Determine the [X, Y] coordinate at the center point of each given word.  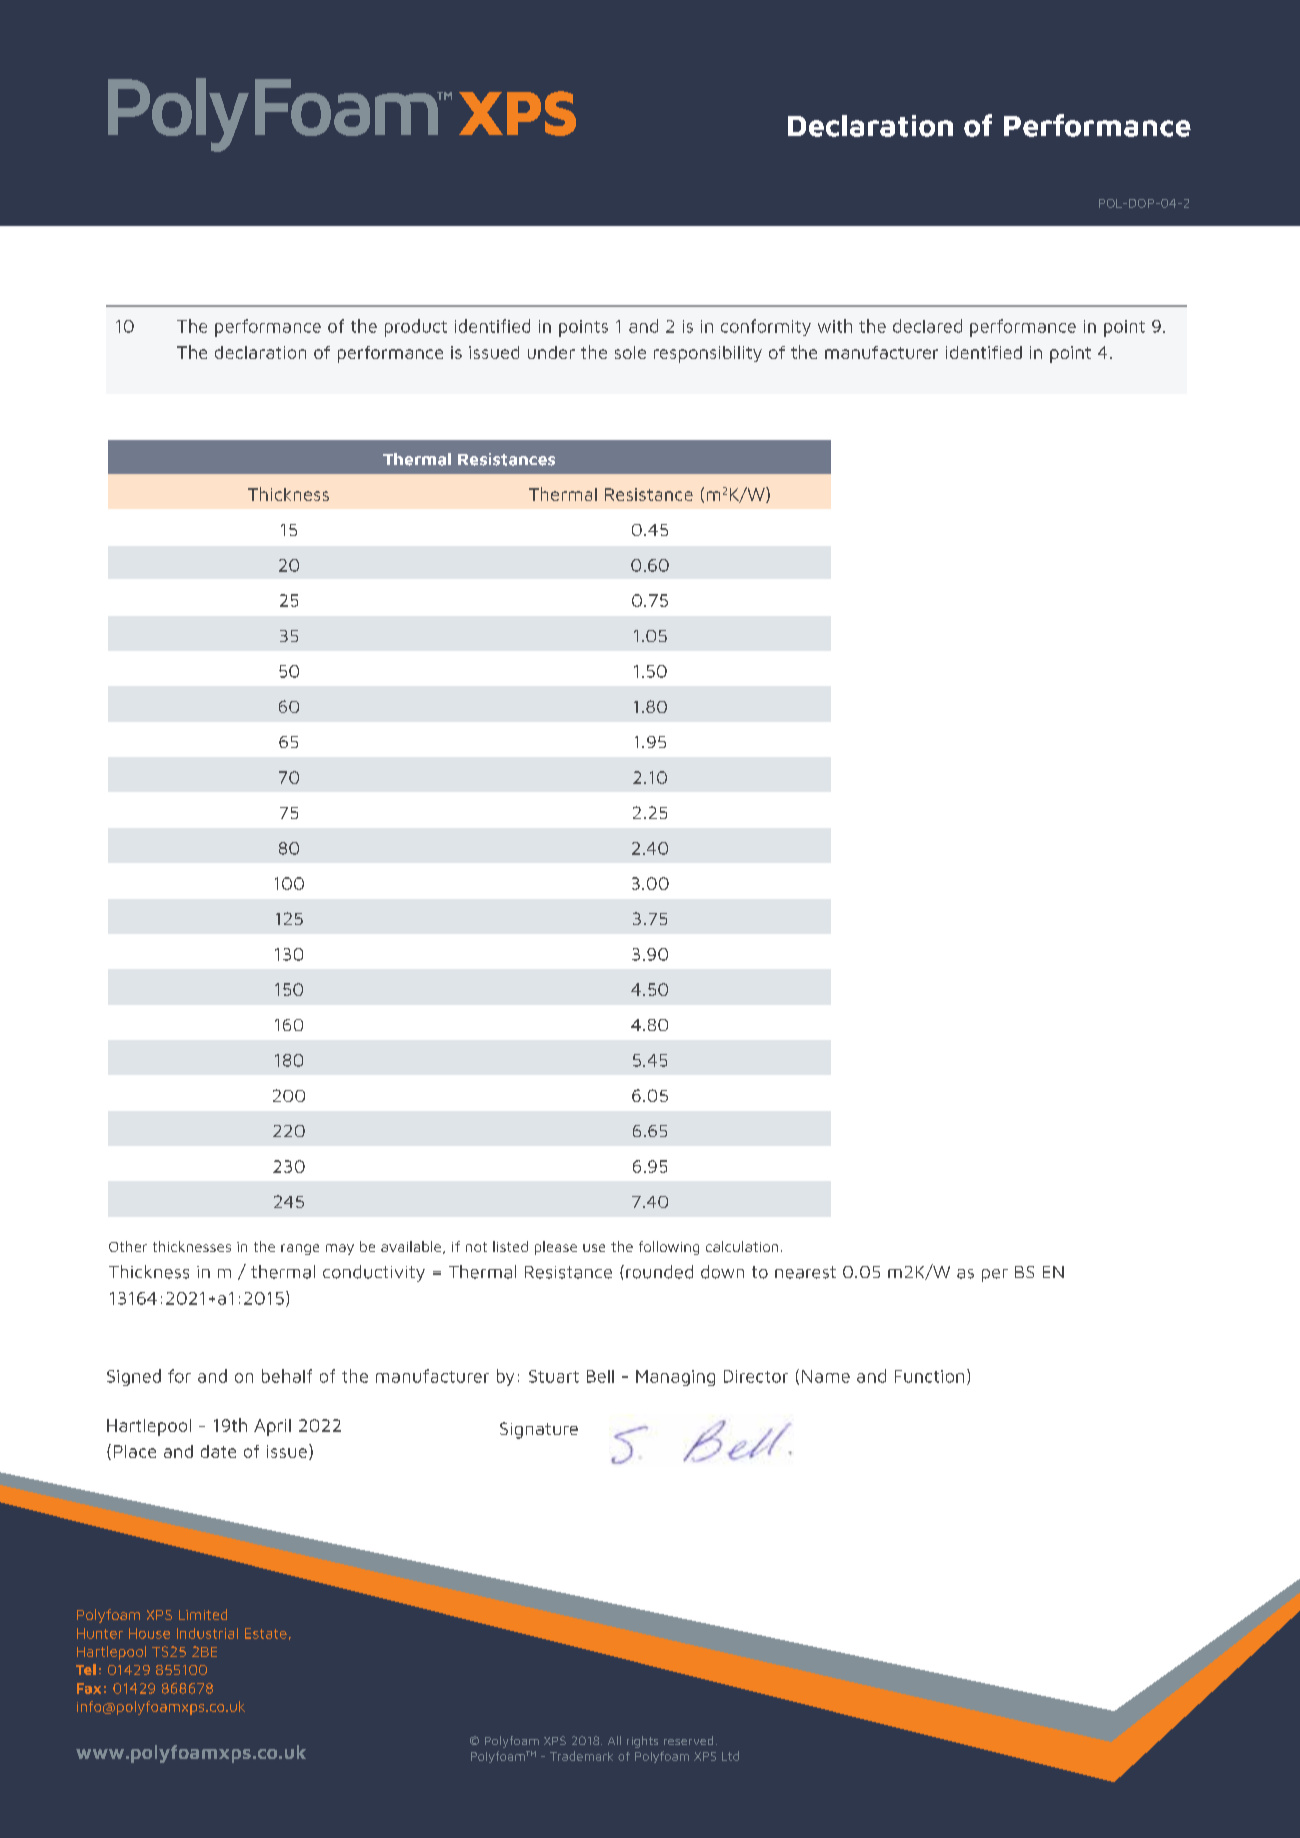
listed [510, 1246]
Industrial [207, 1633]
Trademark [581, 1756]
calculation [742, 1246]
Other [128, 1246]
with [835, 326]
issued [494, 352]
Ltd [730, 1756]
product [416, 328]
